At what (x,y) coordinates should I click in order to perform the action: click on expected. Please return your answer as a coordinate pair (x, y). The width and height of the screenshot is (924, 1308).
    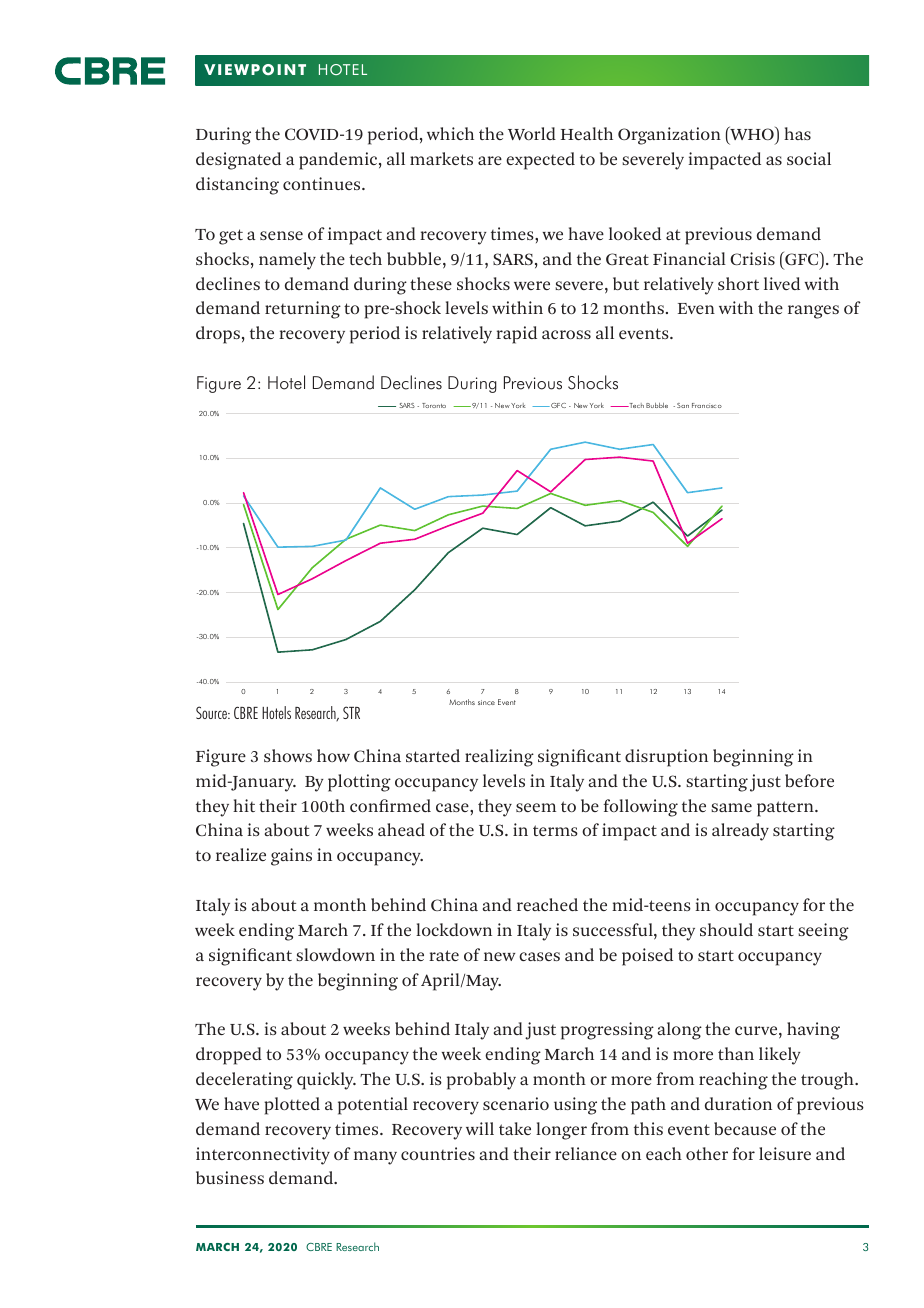
    Looking at the image, I should click on (540, 161).
